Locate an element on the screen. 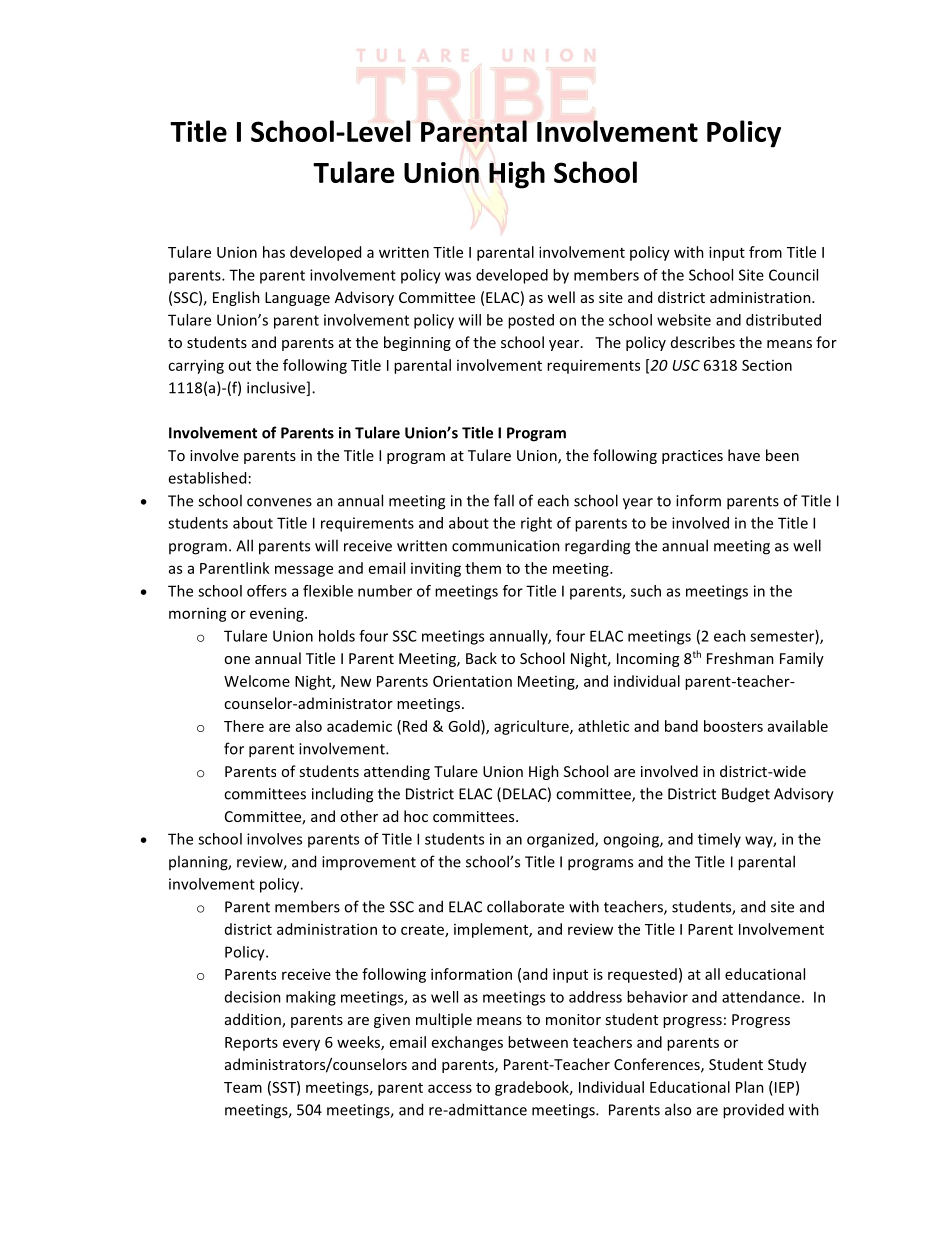 This screenshot has height=1233, width=952. was is located at coordinates (458, 276).
